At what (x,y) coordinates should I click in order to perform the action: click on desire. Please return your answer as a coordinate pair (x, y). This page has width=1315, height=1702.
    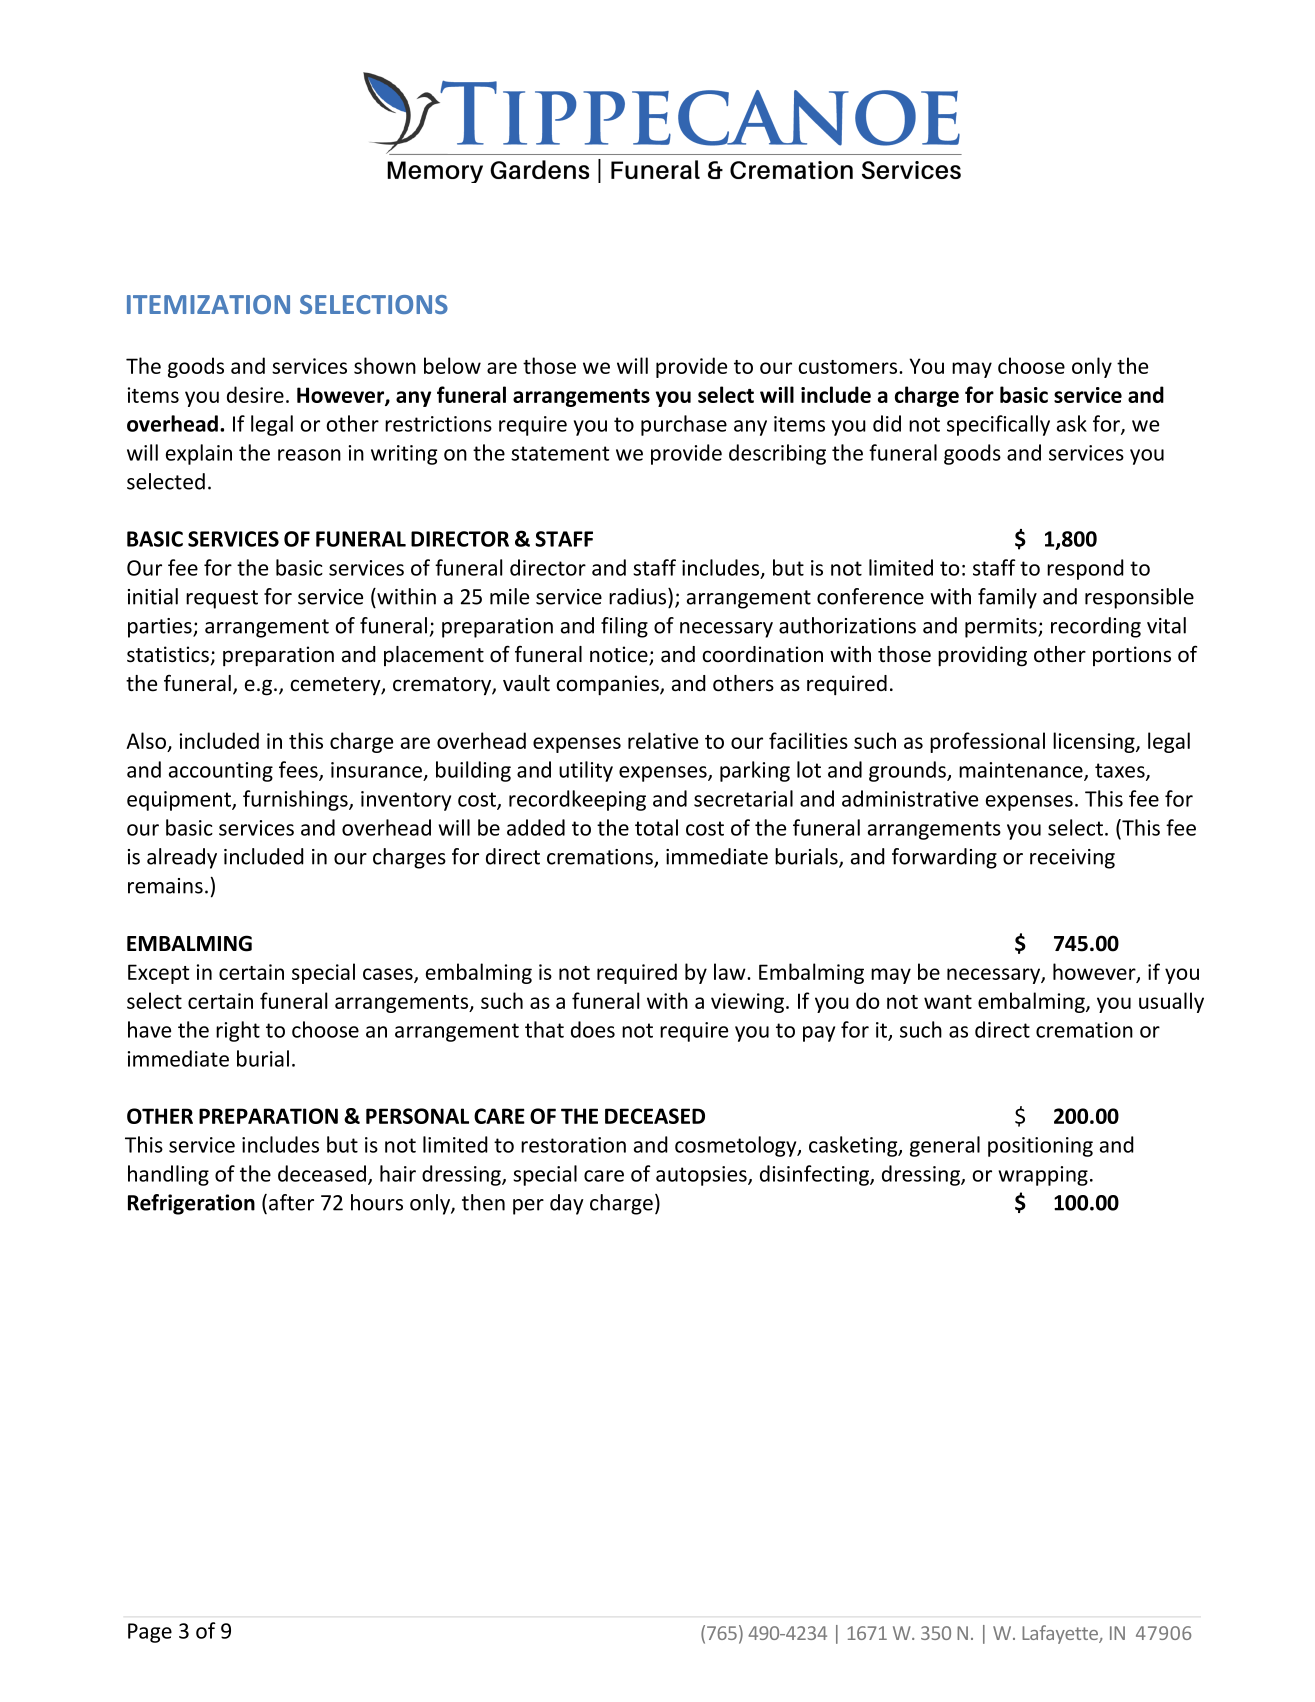
    Looking at the image, I should click on (255, 394).
